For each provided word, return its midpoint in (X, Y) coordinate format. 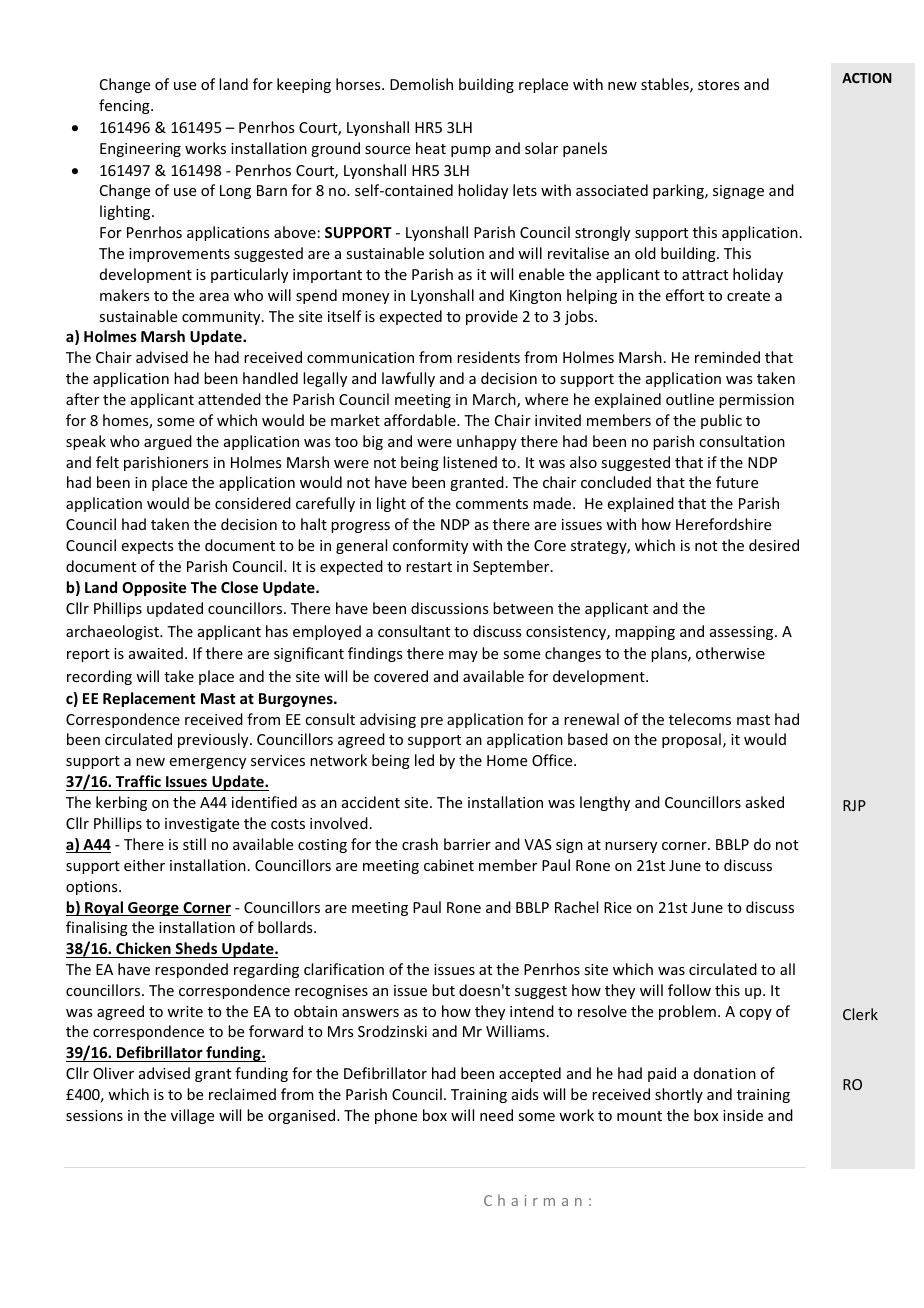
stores (718, 85)
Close (239, 587)
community (222, 318)
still (194, 844)
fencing (125, 106)
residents (488, 357)
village (192, 1116)
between (523, 608)
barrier (467, 844)
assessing (743, 633)
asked (765, 802)
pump (471, 151)
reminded (727, 357)
